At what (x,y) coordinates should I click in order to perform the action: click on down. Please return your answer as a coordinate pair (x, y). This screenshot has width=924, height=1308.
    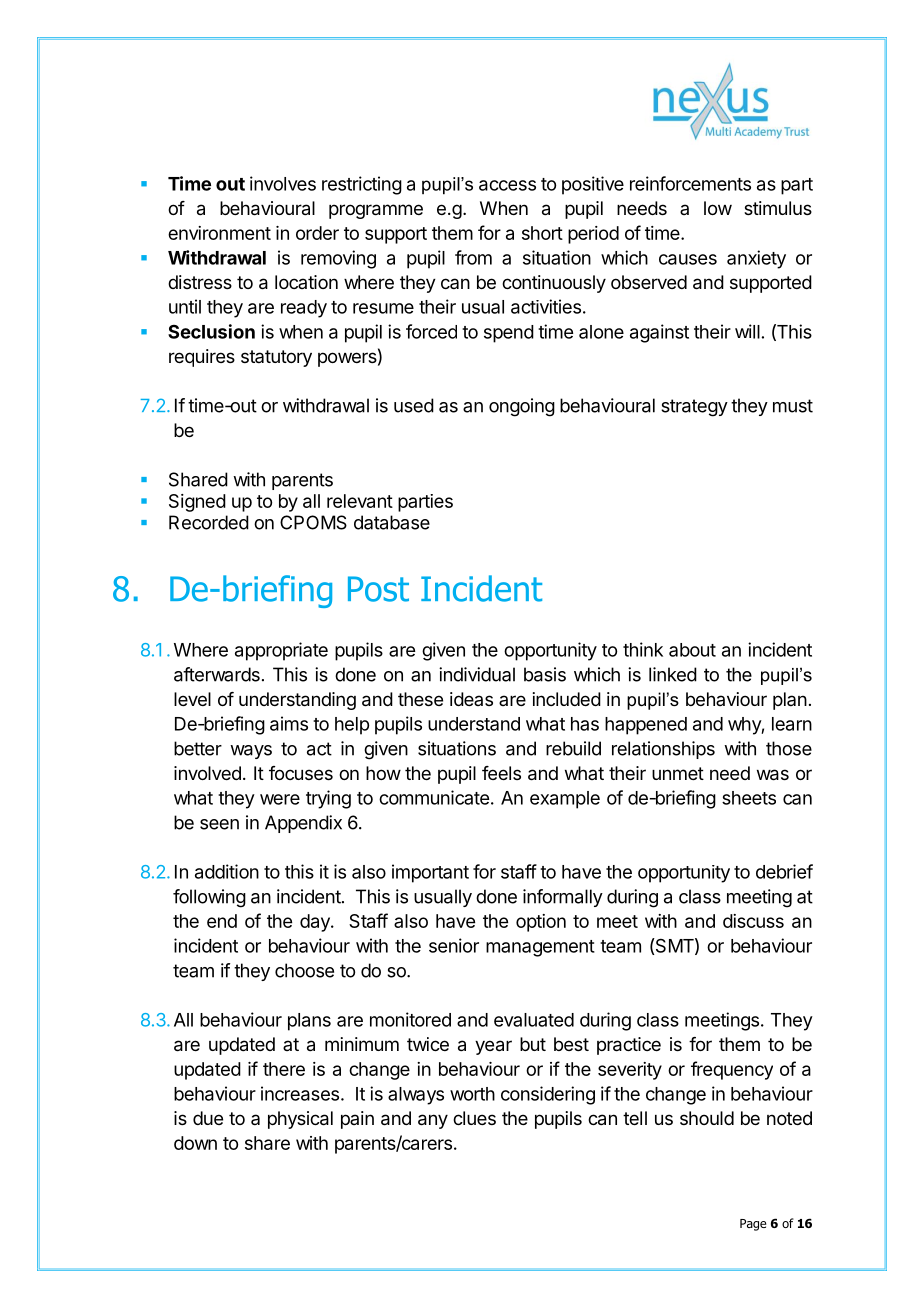
    Looking at the image, I should click on (195, 1143).
